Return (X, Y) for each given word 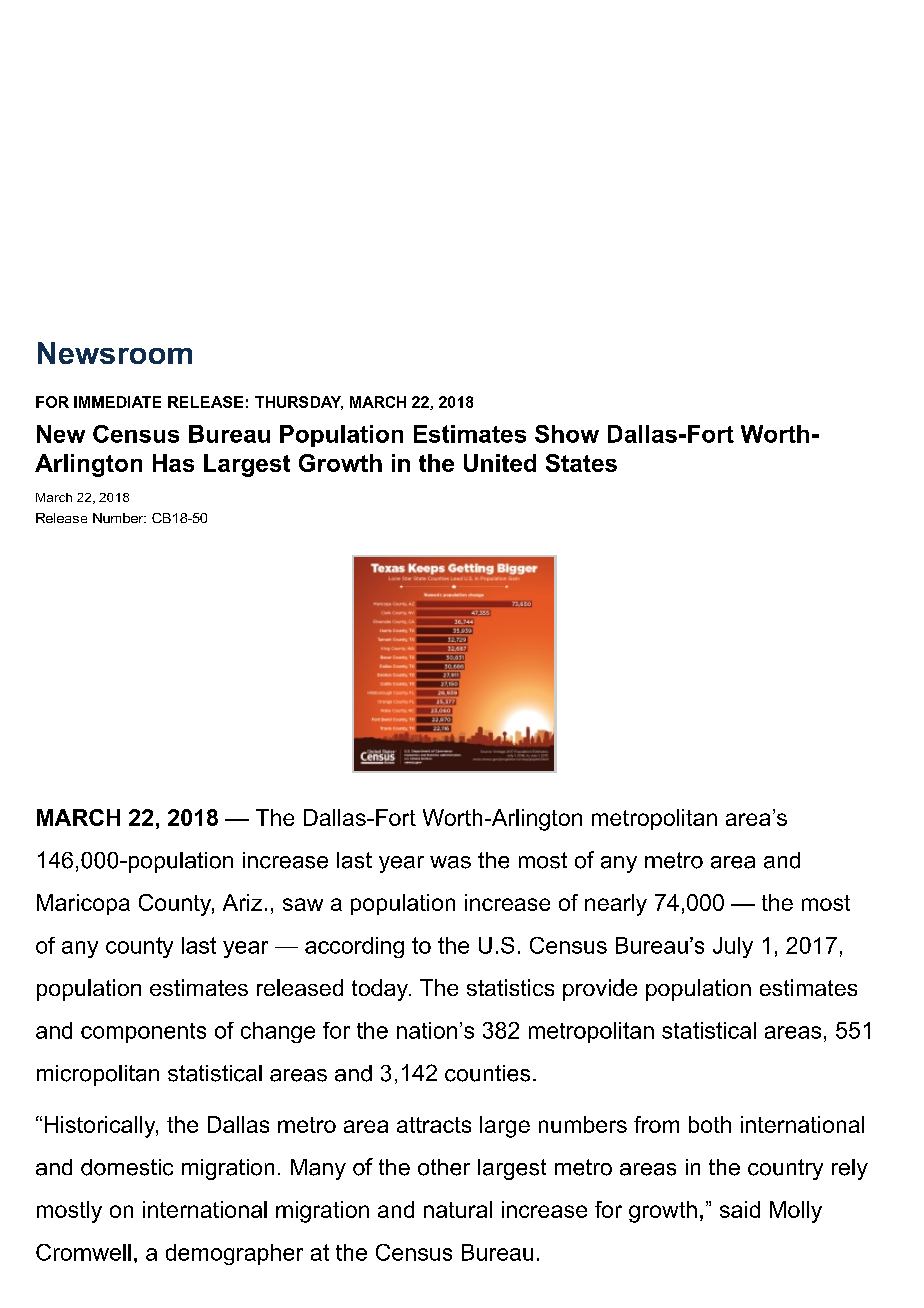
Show (567, 434)
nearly (616, 905)
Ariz (242, 902)
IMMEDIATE (117, 402)
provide (600, 990)
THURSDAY (299, 403)
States (581, 463)
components (143, 1033)
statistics (510, 987)
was (450, 862)
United (500, 463)
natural (458, 1209)
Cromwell (83, 1252)
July (733, 947)
